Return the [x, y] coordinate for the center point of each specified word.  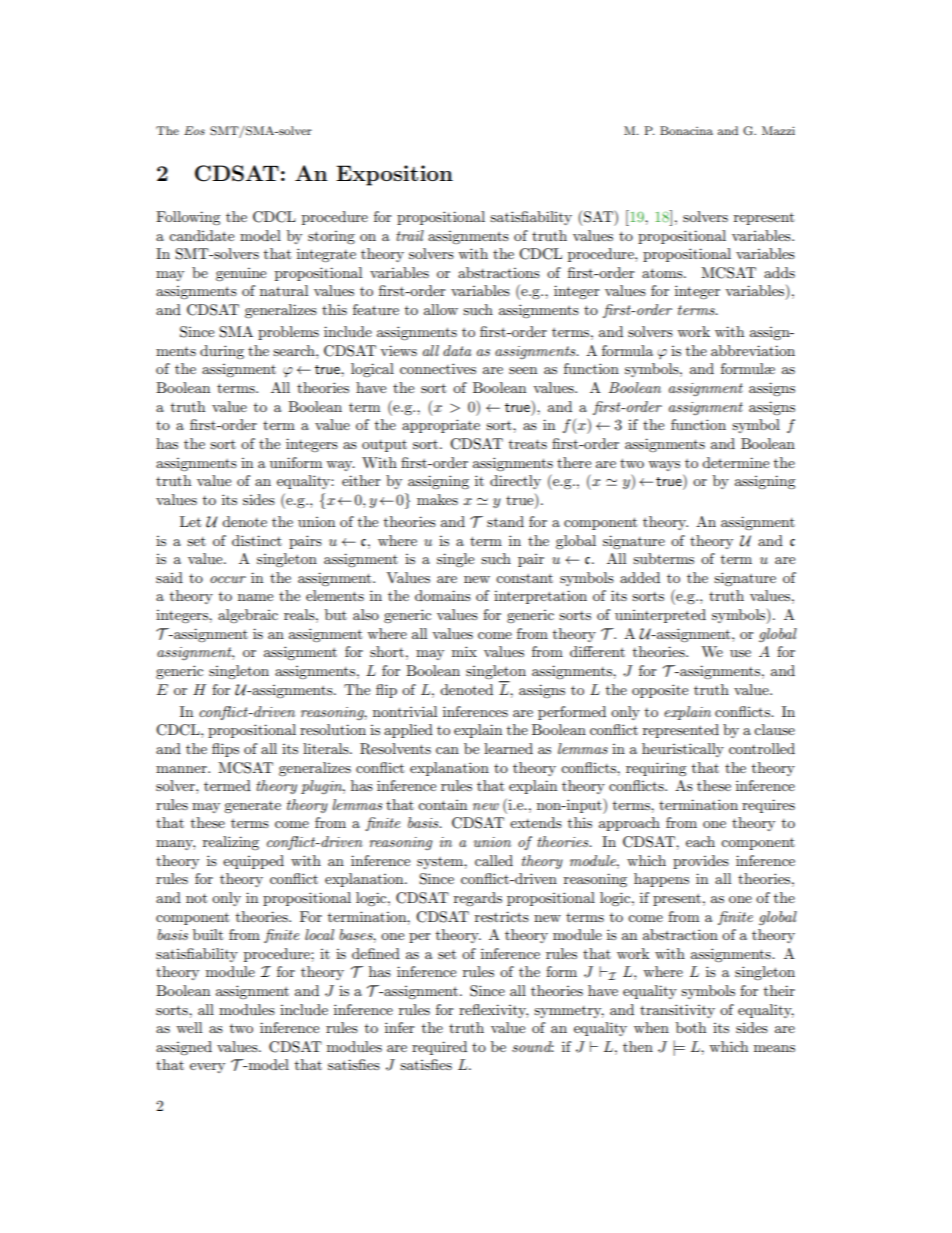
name [255, 597]
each [700, 841]
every [207, 1068]
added [640, 577]
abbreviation [753, 350]
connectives [438, 368]
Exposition [394, 175]
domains [443, 595]
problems [288, 333]
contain [442, 805]
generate [252, 807]
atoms [663, 273]
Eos [194, 130]
